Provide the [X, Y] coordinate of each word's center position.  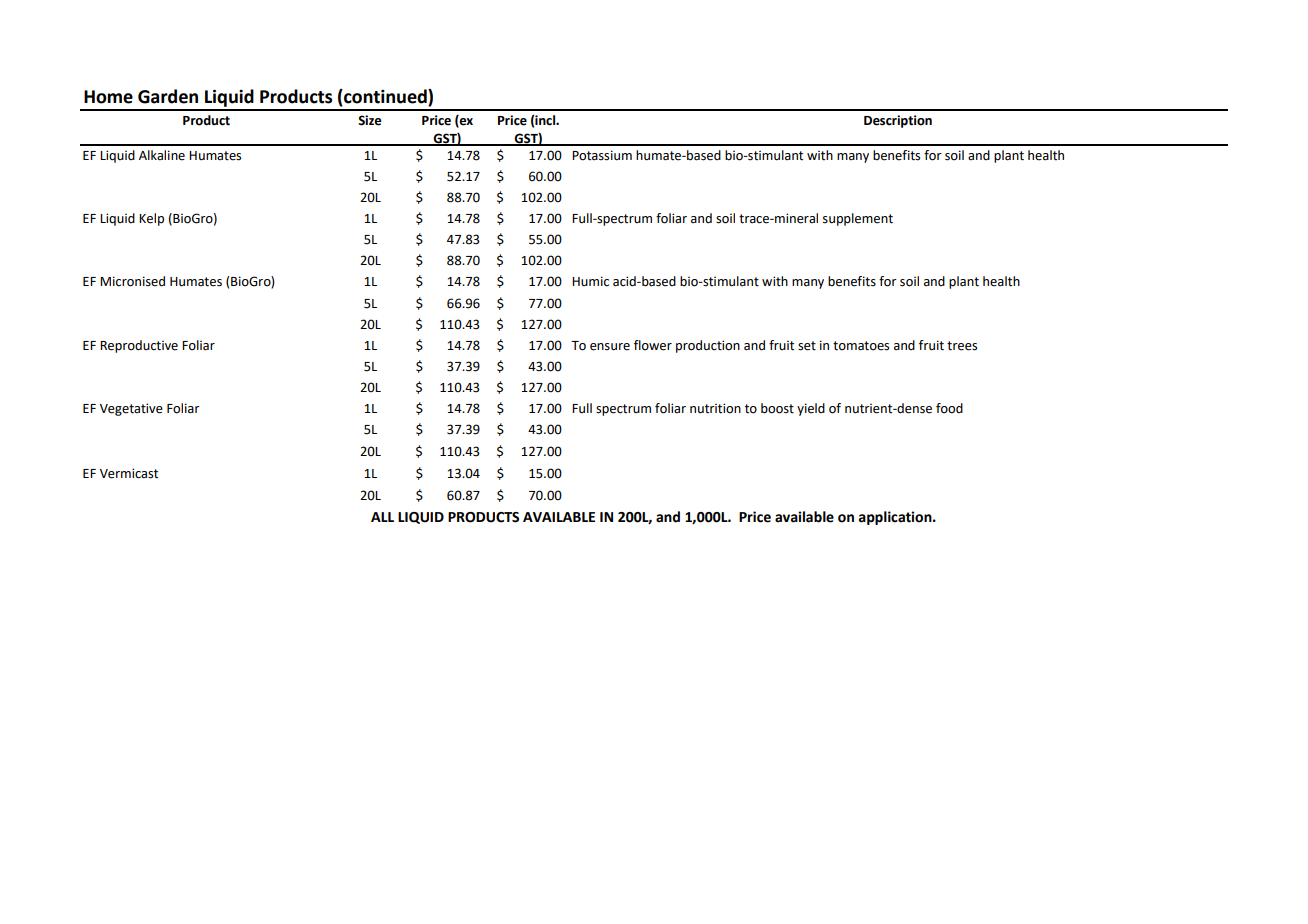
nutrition [715, 408]
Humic [590, 281]
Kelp [151, 219]
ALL [382, 517]
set [807, 346]
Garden [168, 96]
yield [811, 409]
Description [898, 121]
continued [385, 97]
